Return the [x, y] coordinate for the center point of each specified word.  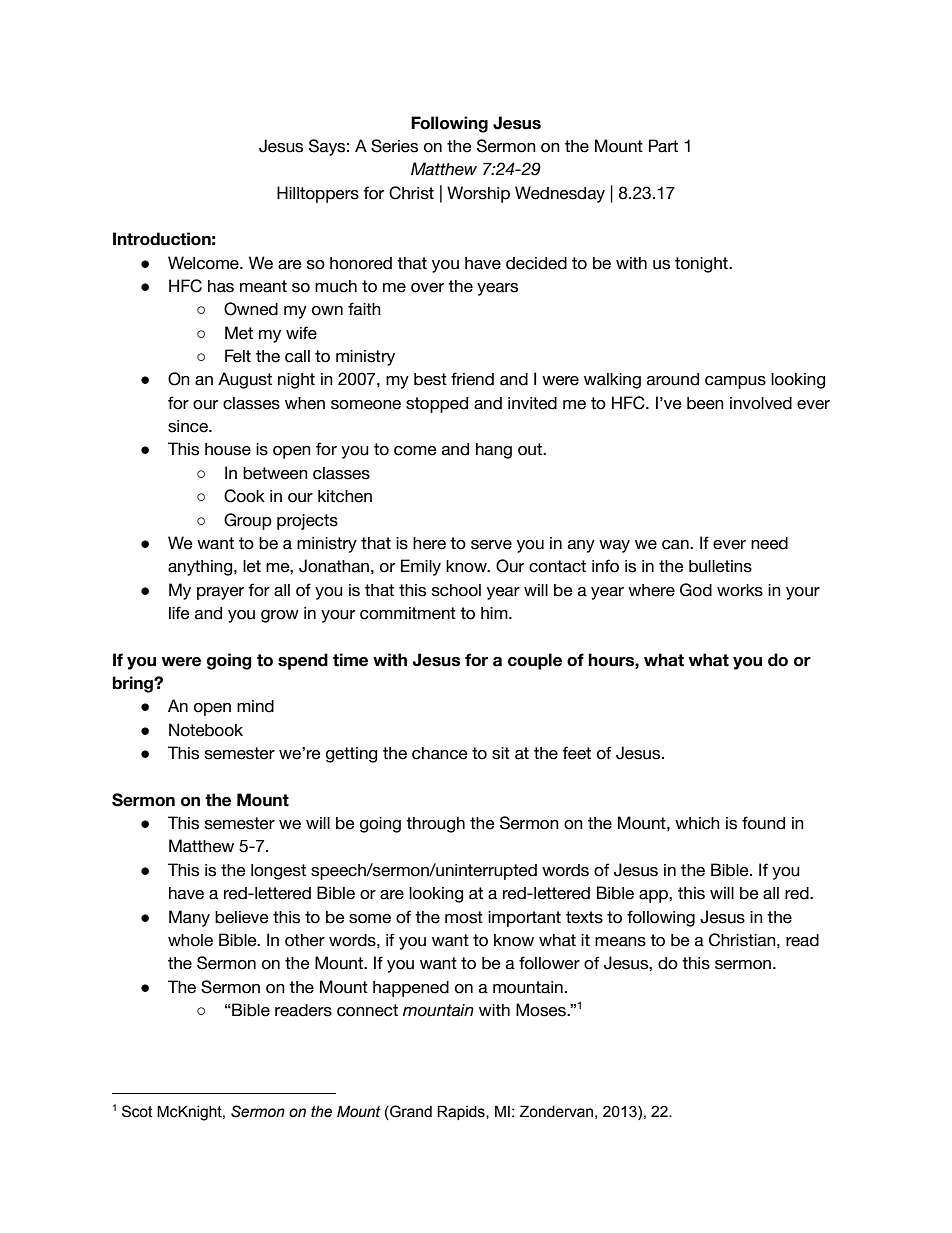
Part [663, 146]
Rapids [462, 1112]
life [179, 613]
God [696, 590]
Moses [542, 1010]
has [221, 286]
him [495, 613]
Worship [478, 194]
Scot [137, 1111]
